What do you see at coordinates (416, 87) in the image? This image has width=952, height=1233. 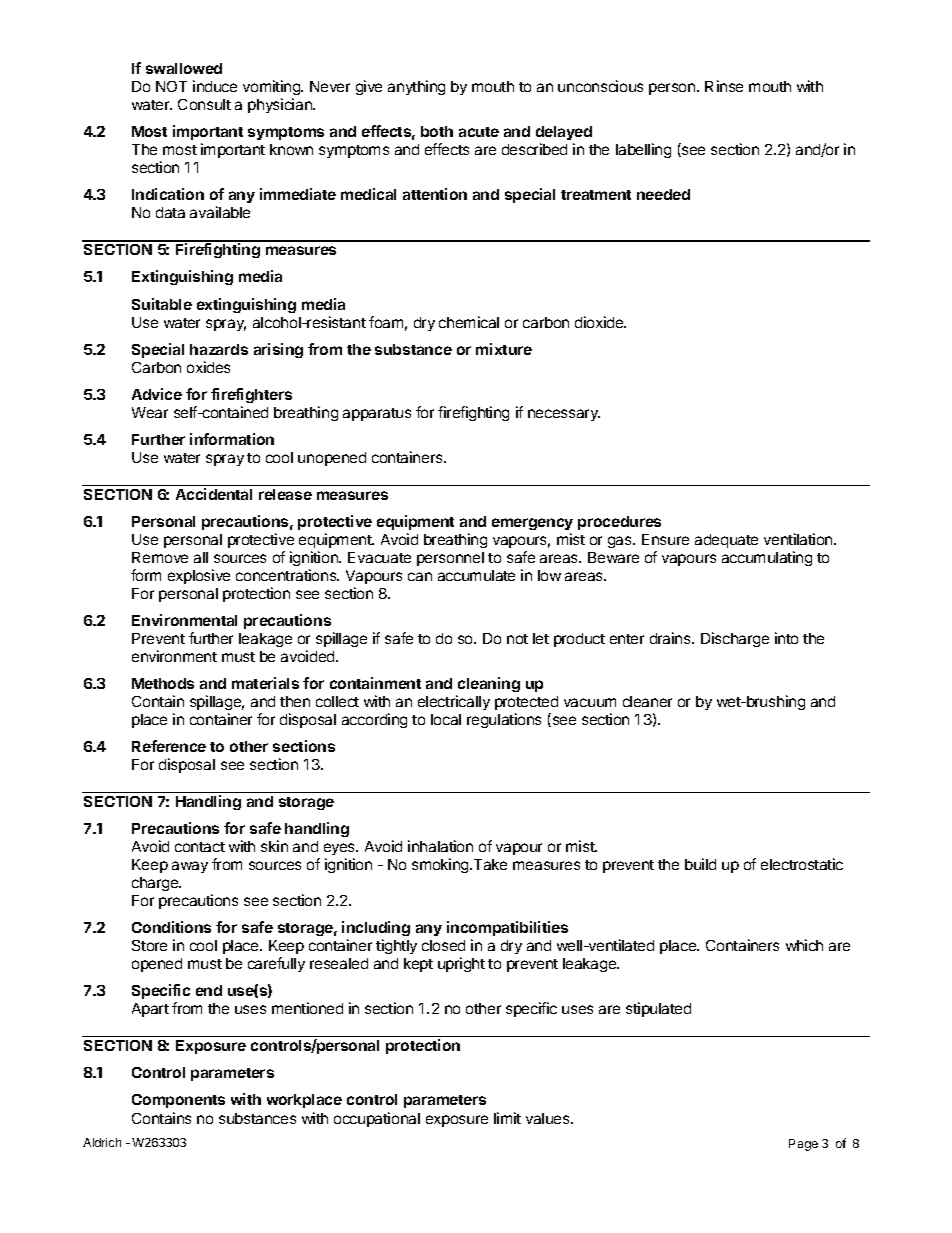 I see `anything` at bounding box center [416, 87].
